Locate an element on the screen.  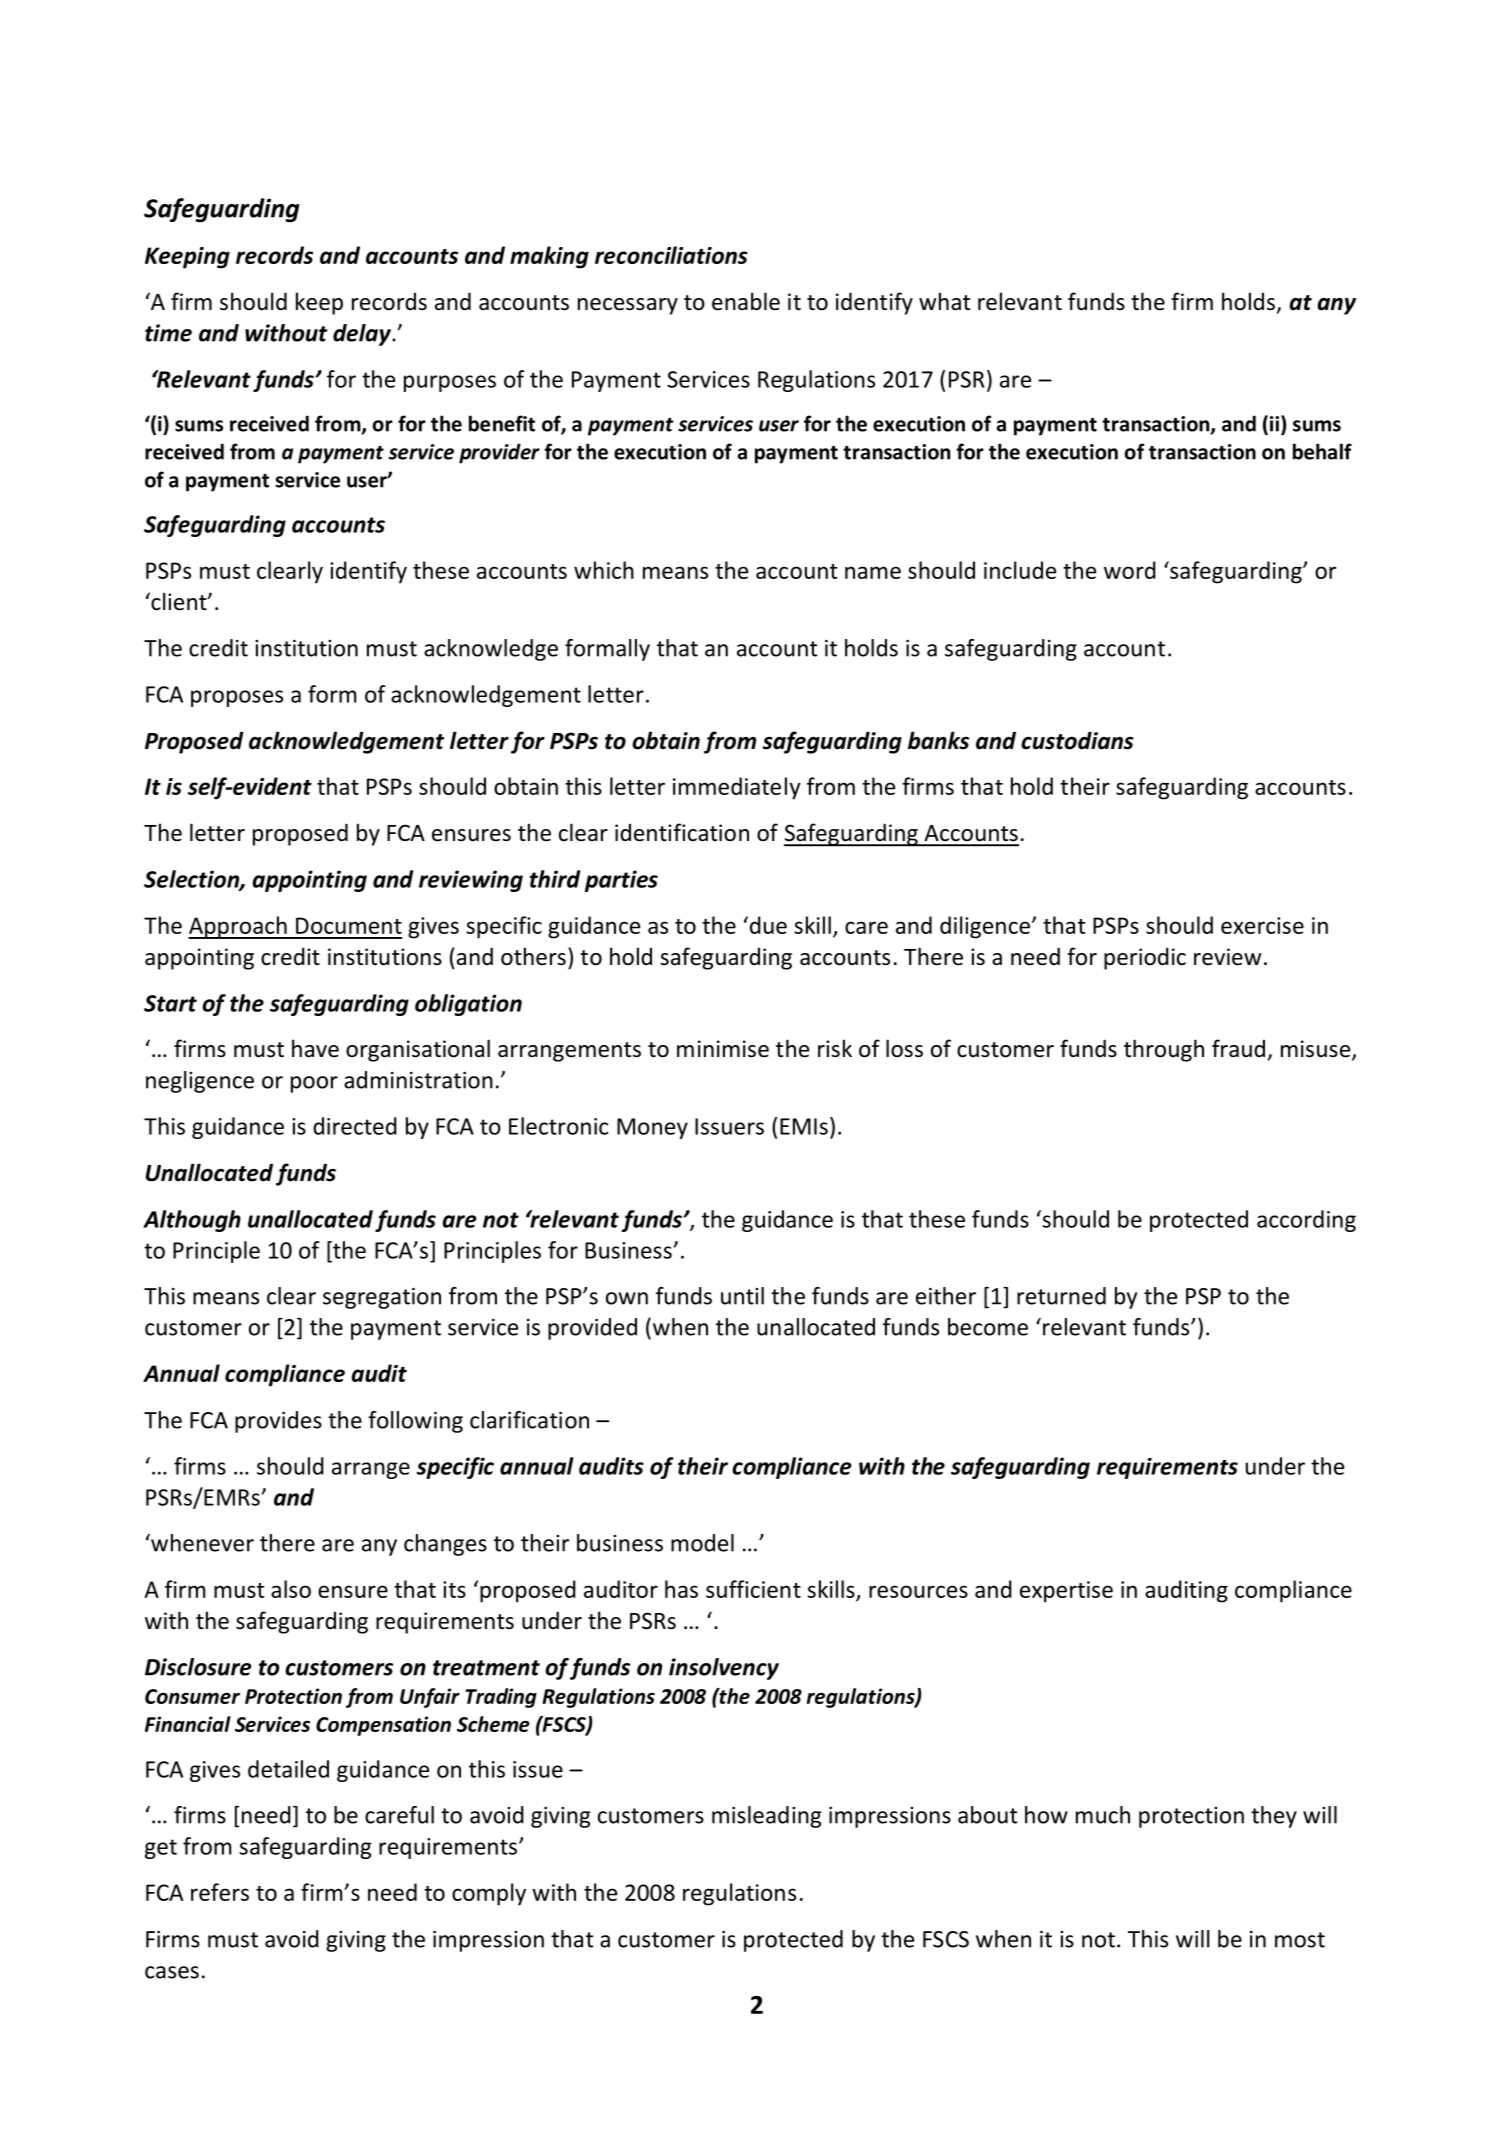
periodic is located at coordinates (1145, 958).
